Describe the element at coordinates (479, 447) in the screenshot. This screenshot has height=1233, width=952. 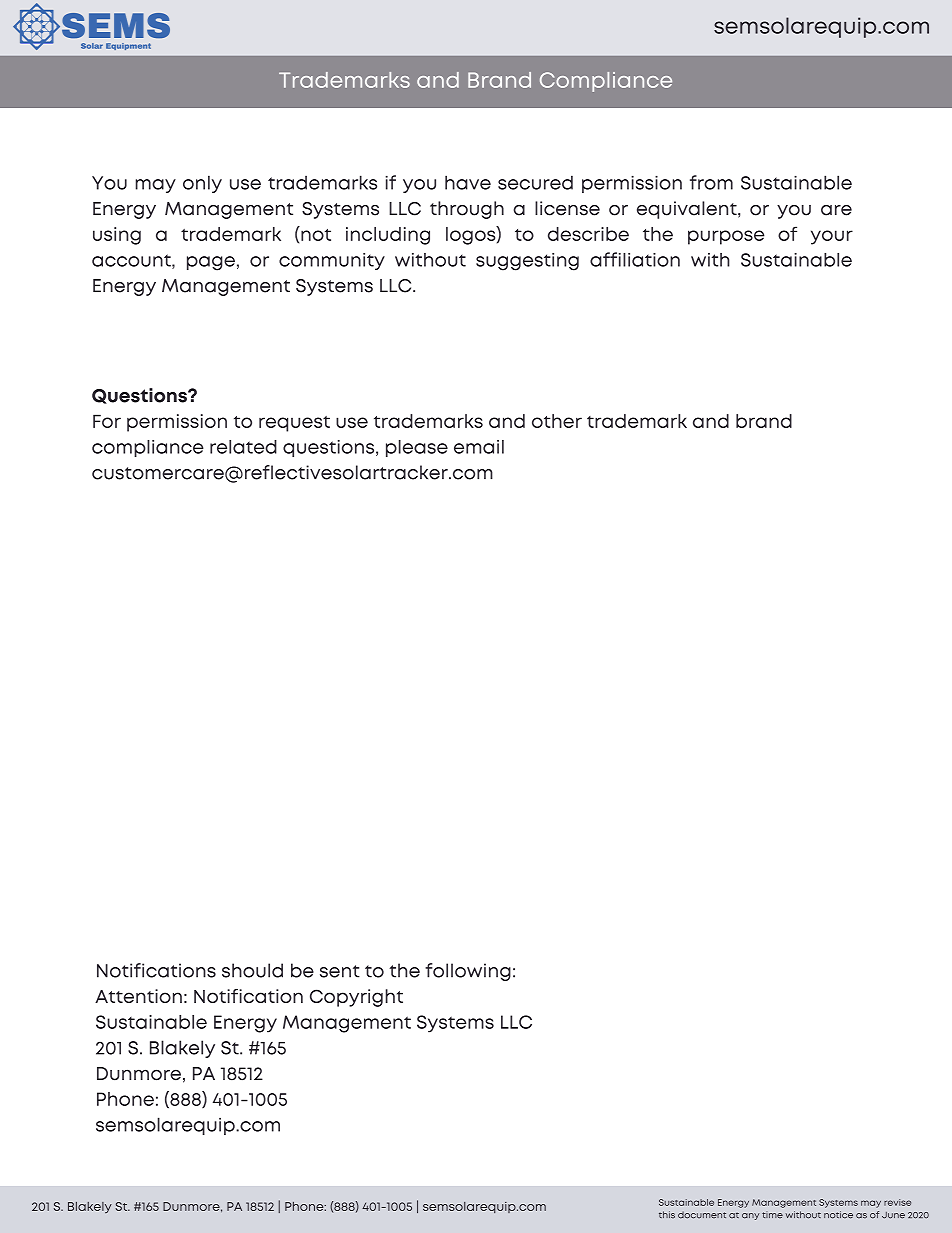
I see `email` at that location.
